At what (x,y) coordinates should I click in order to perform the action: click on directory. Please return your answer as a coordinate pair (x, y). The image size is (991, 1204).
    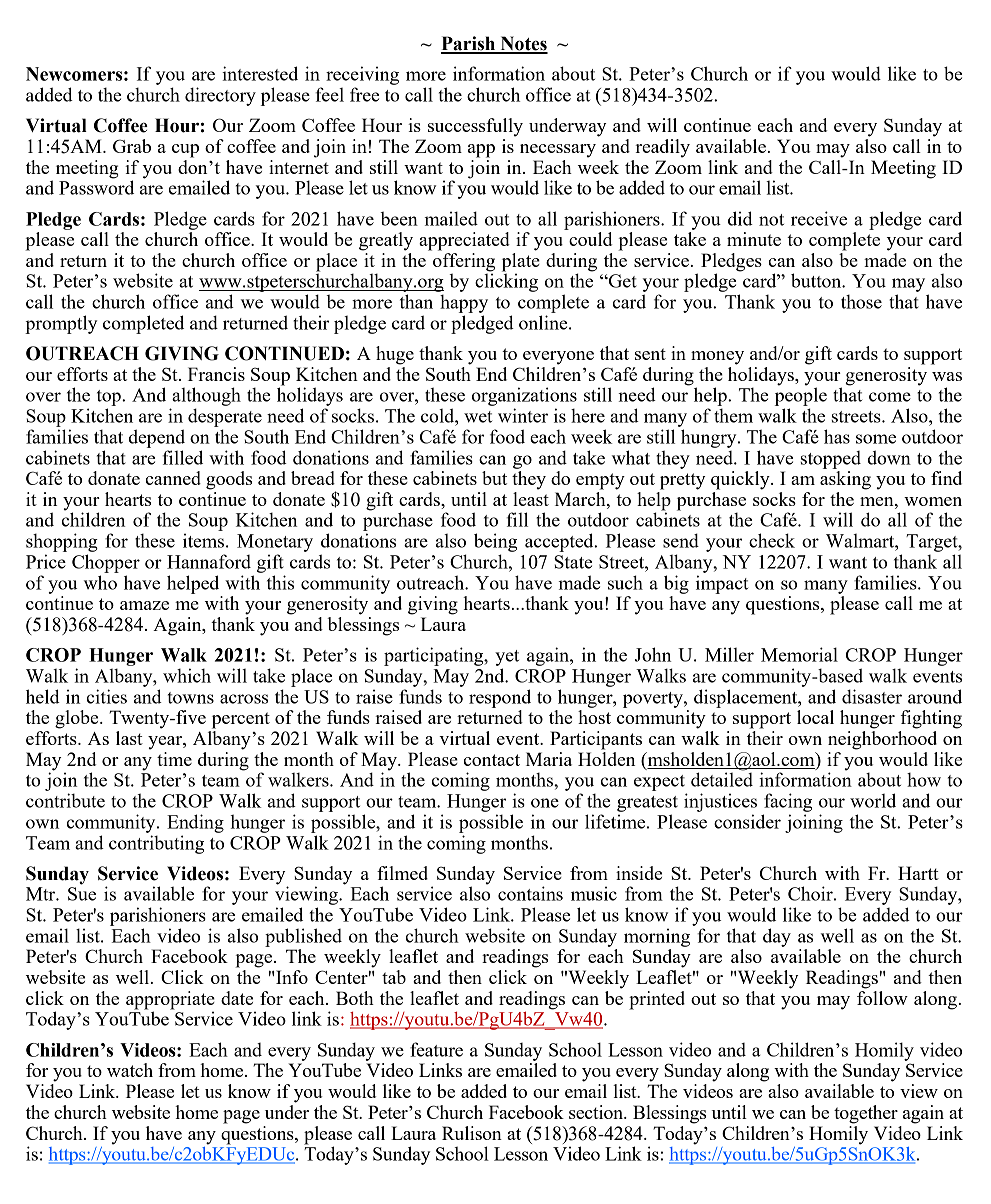
    Looking at the image, I should click on (220, 96).
